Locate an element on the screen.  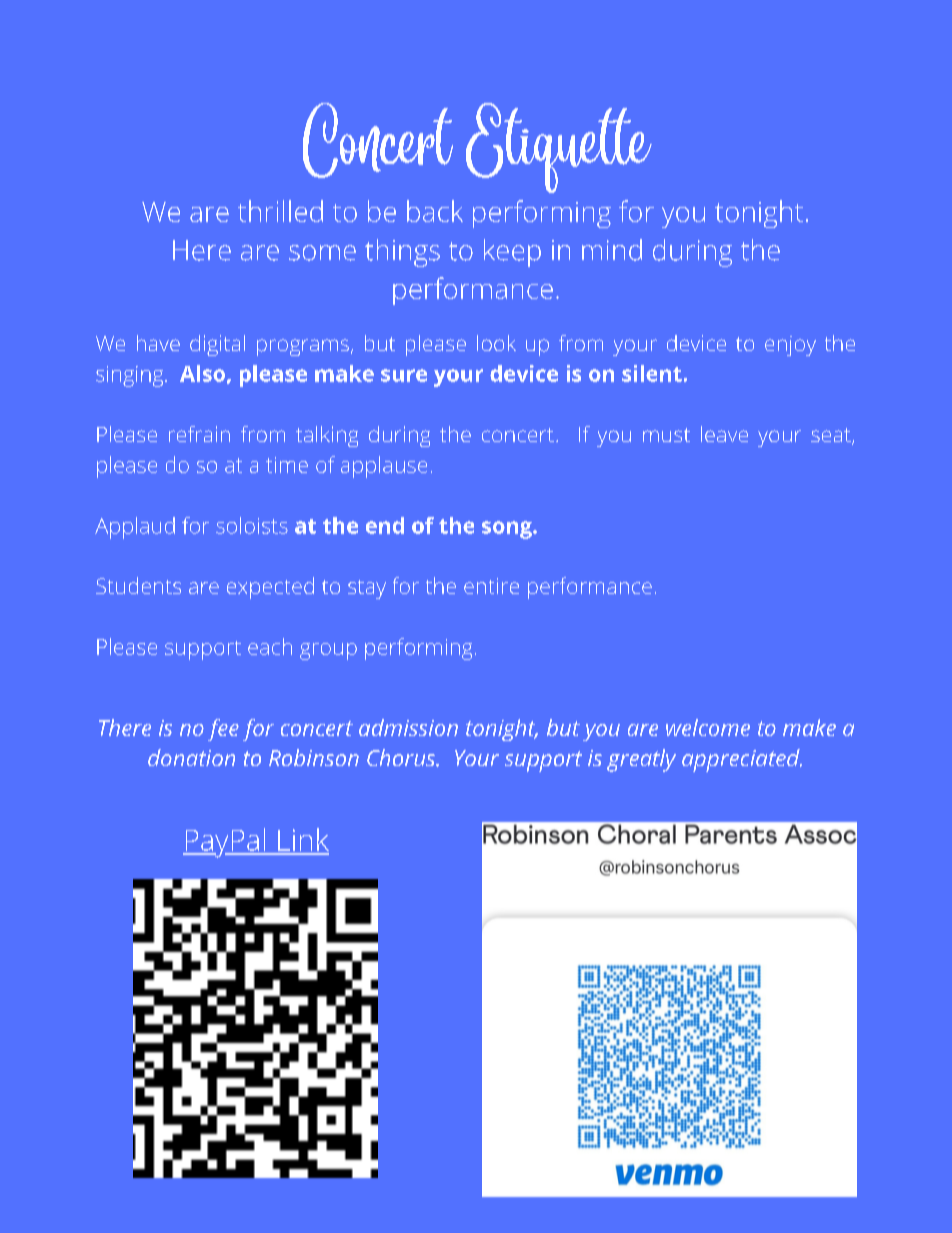
seat is located at coordinates (832, 436).
